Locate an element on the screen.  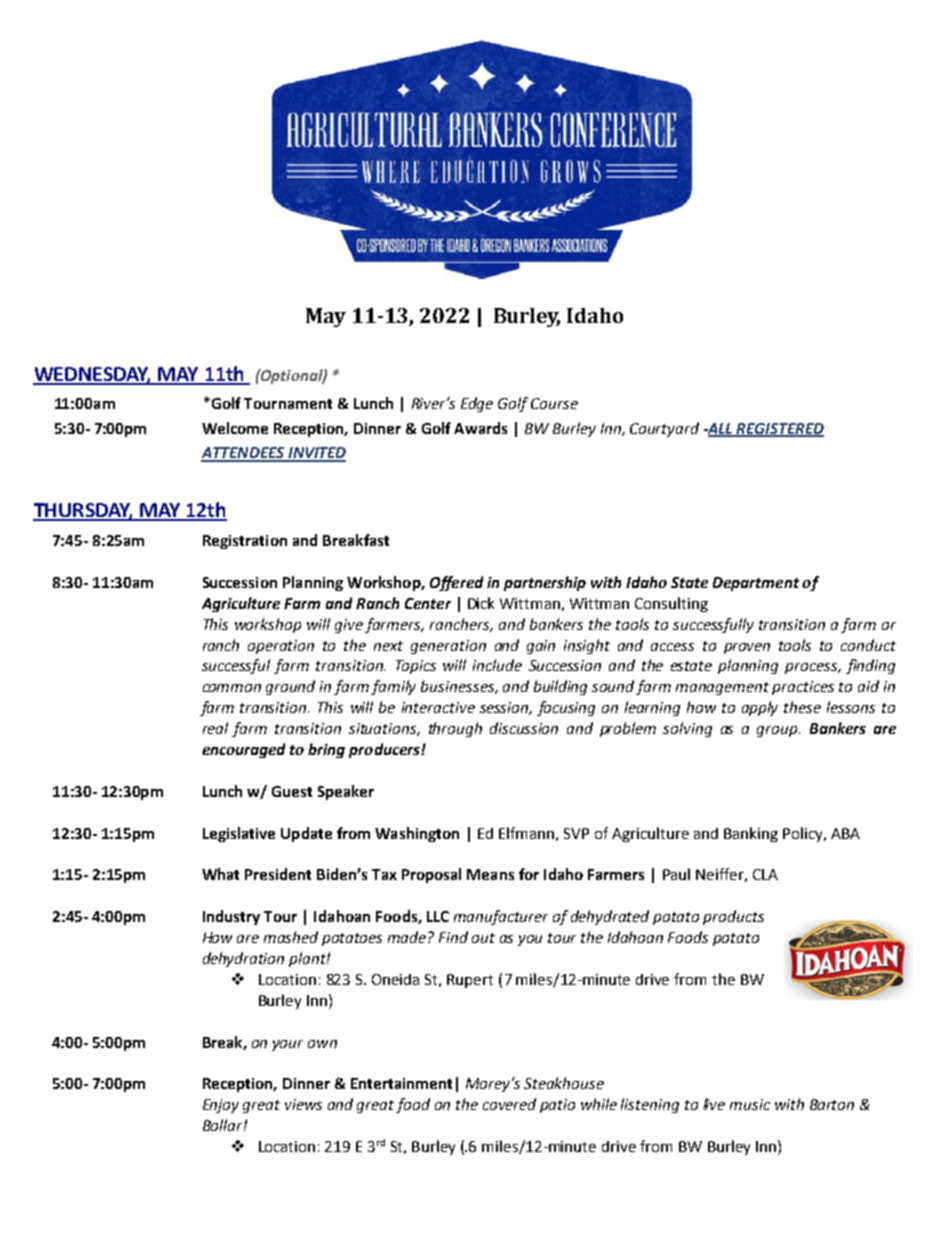
out is located at coordinates (483, 938).
